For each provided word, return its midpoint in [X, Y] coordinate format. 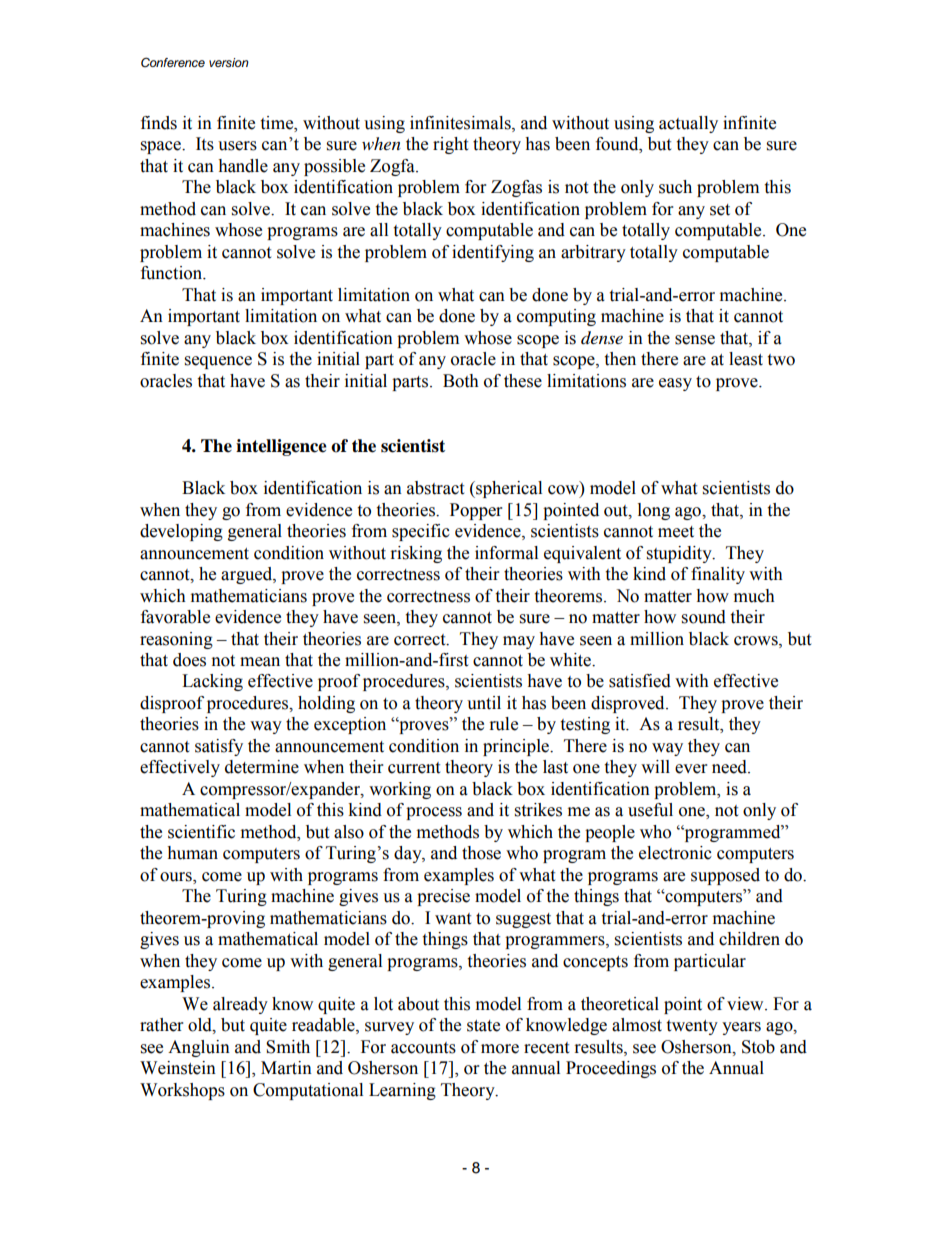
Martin [286, 1068]
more [500, 1049]
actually [688, 124]
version [229, 63]
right [450, 145]
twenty [692, 1027]
